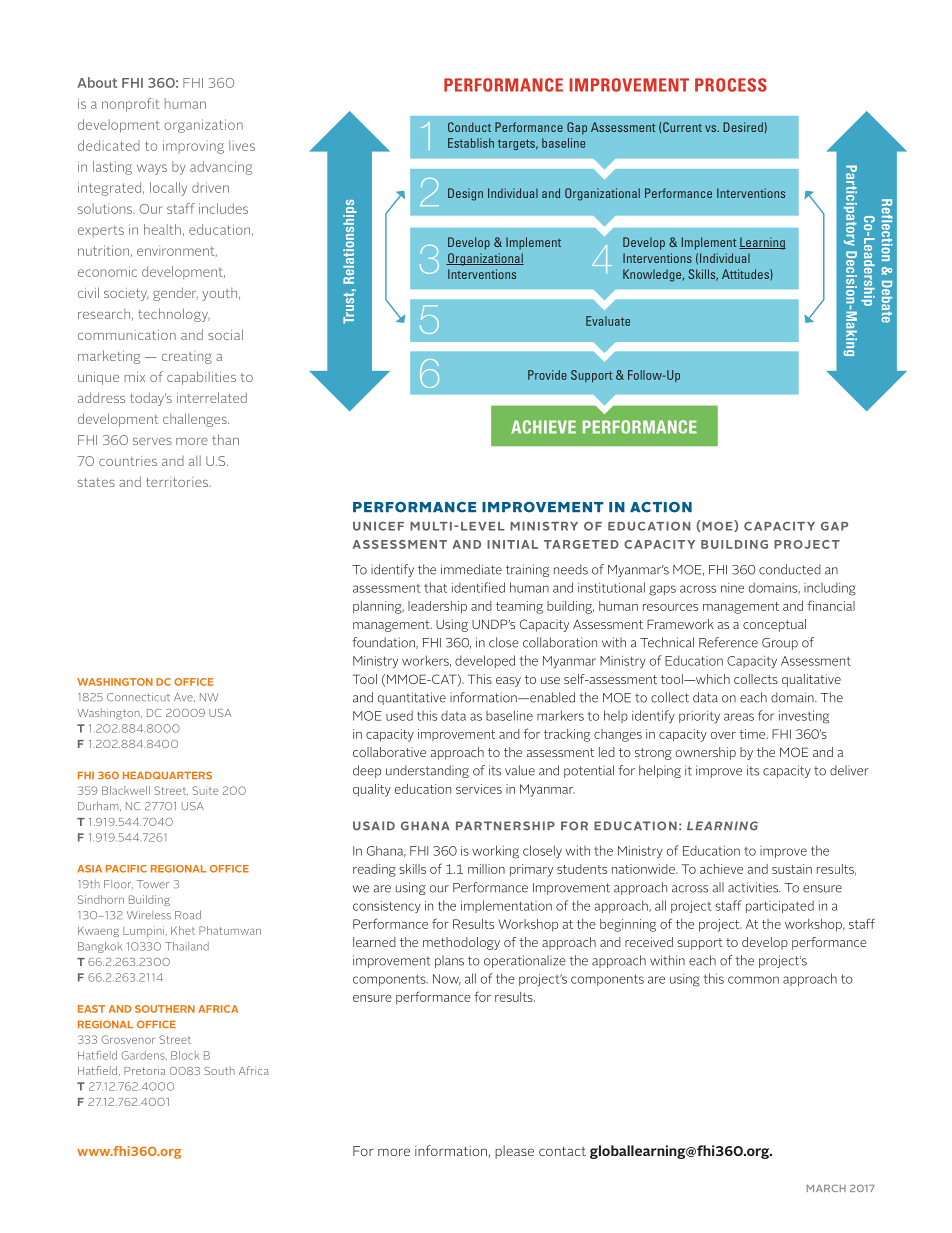 The height and width of the document is (1233, 952). What do you see at coordinates (205, 790) in the document?
I see `Suite` at bounding box center [205, 790].
